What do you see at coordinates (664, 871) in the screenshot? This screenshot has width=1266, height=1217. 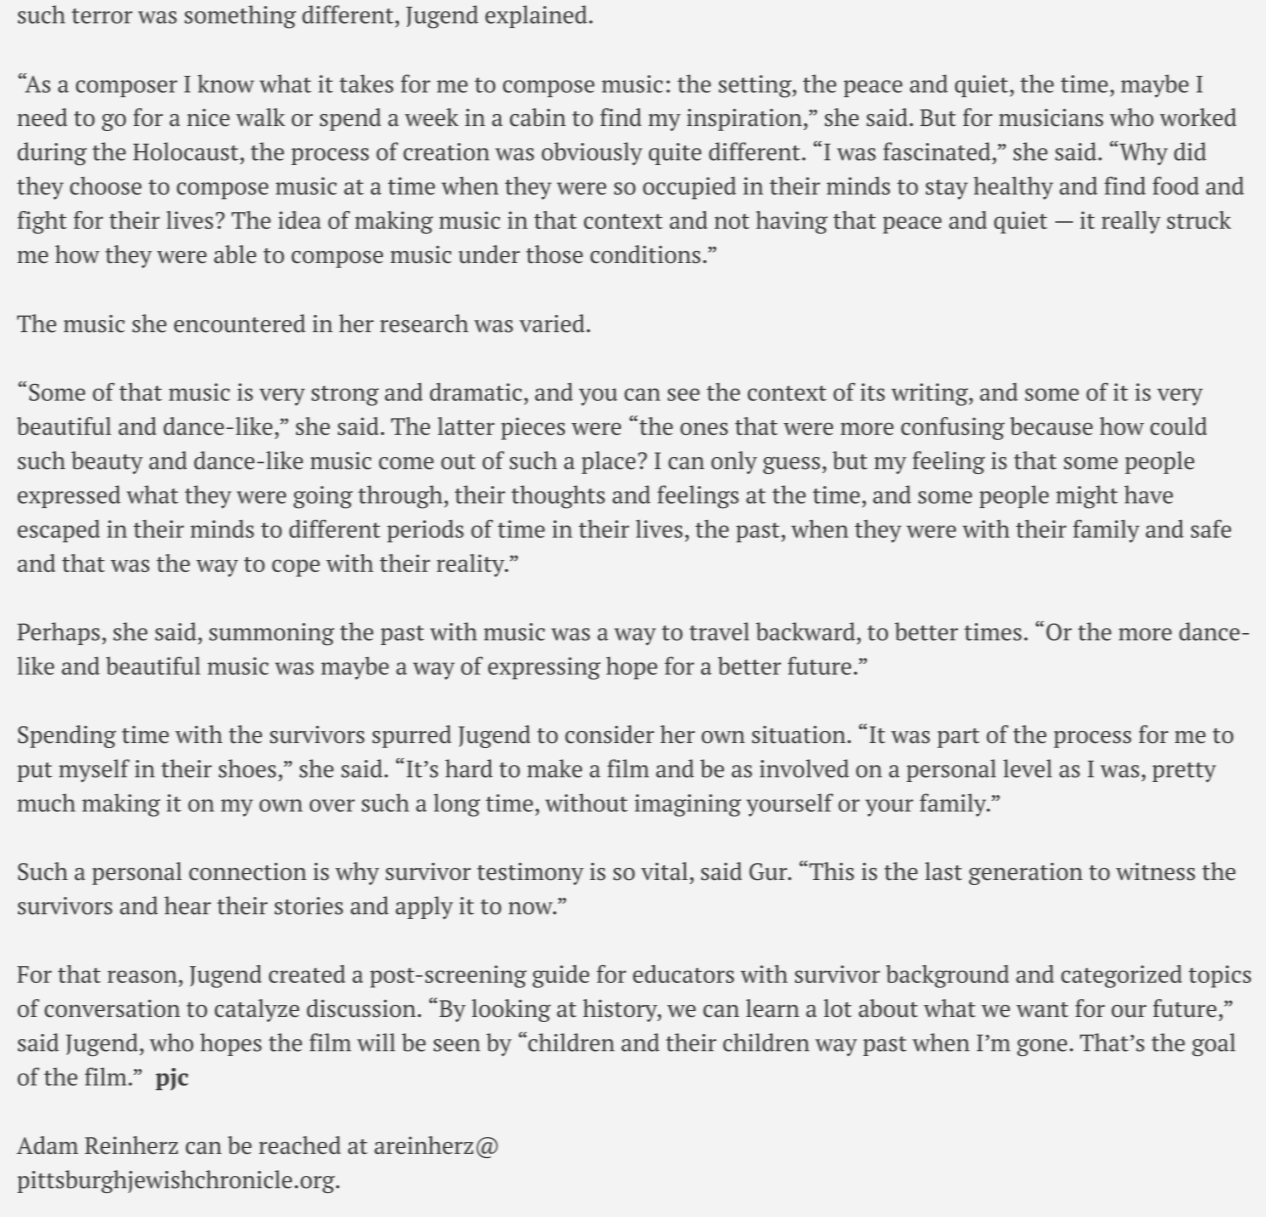 I see `vital` at bounding box center [664, 871].
